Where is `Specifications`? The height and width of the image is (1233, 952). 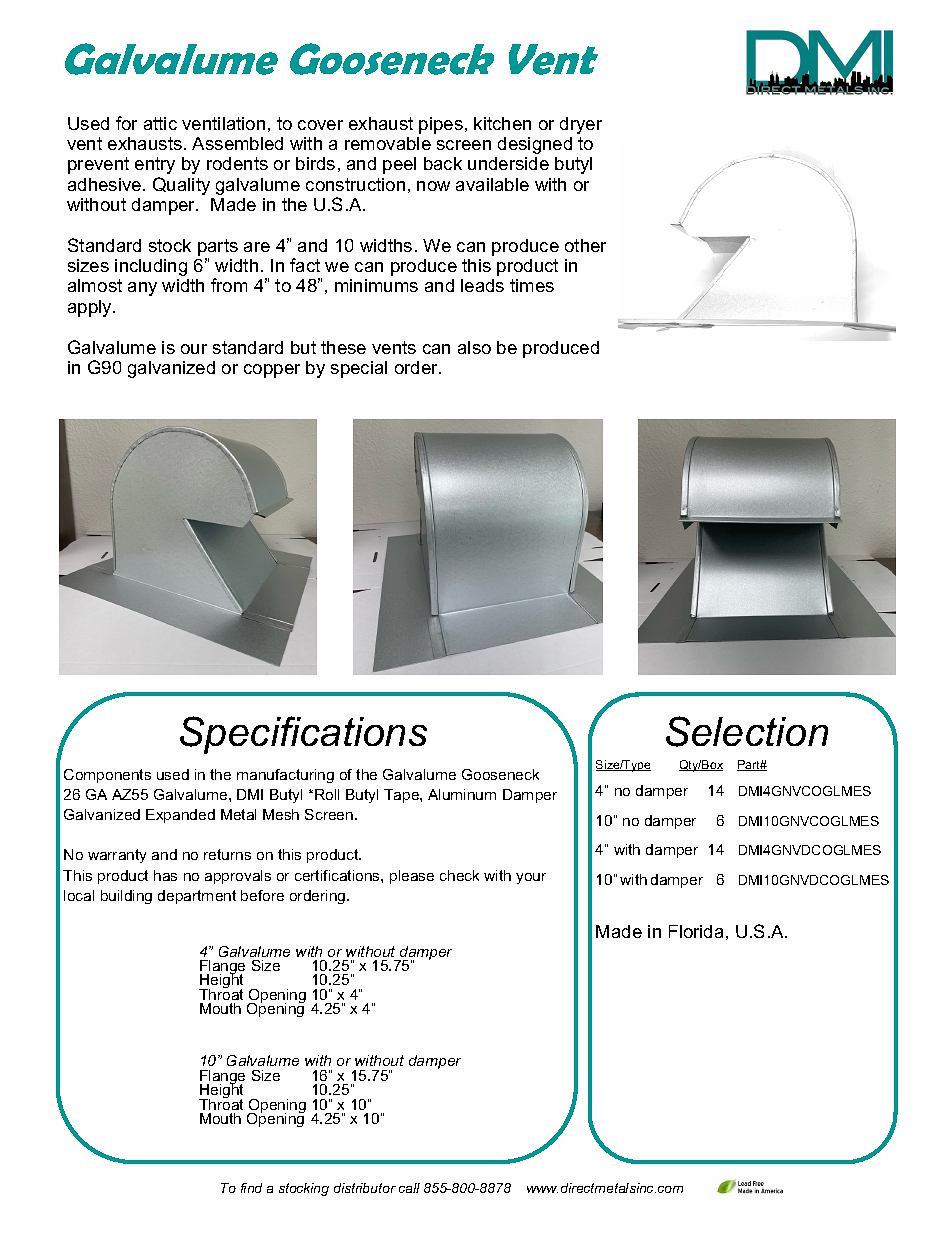
Specifications is located at coordinates (303, 735).
